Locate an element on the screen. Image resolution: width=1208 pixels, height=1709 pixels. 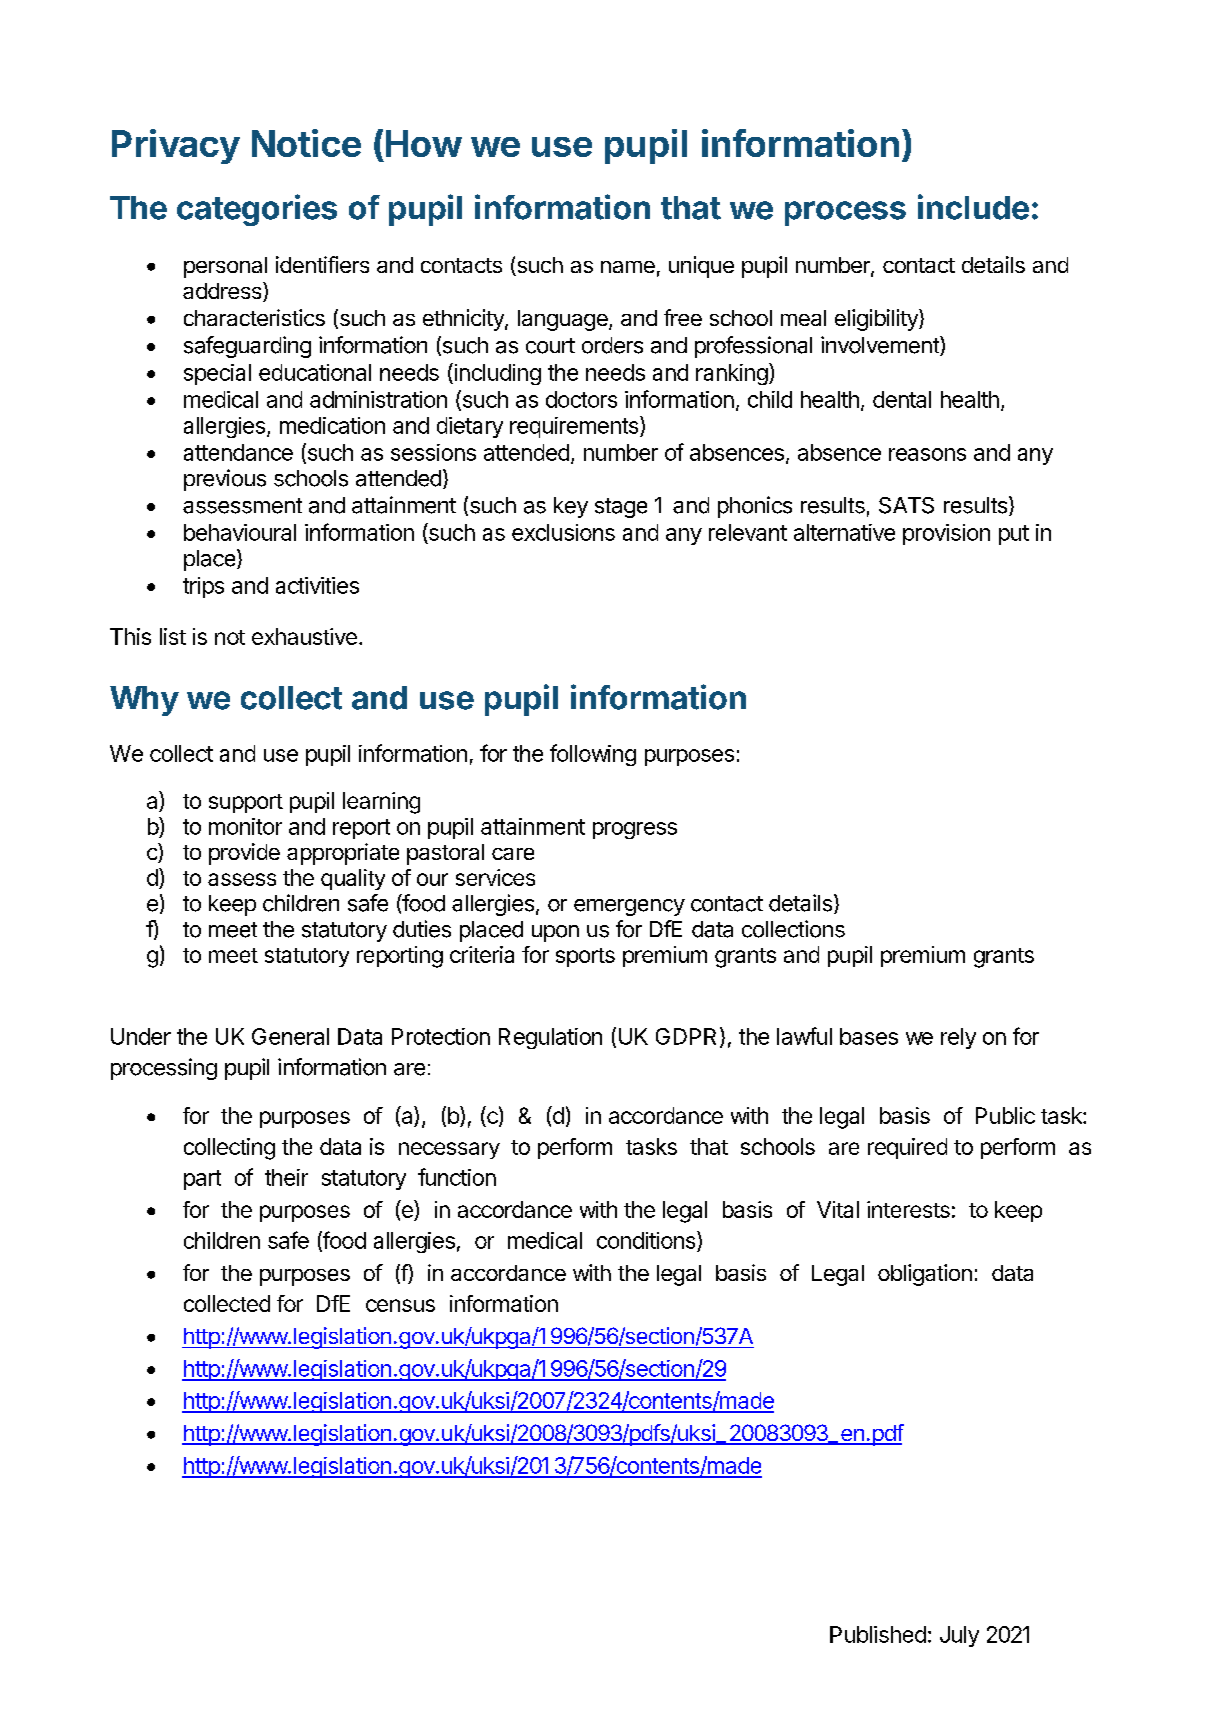
conditions is located at coordinates (647, 1240).
